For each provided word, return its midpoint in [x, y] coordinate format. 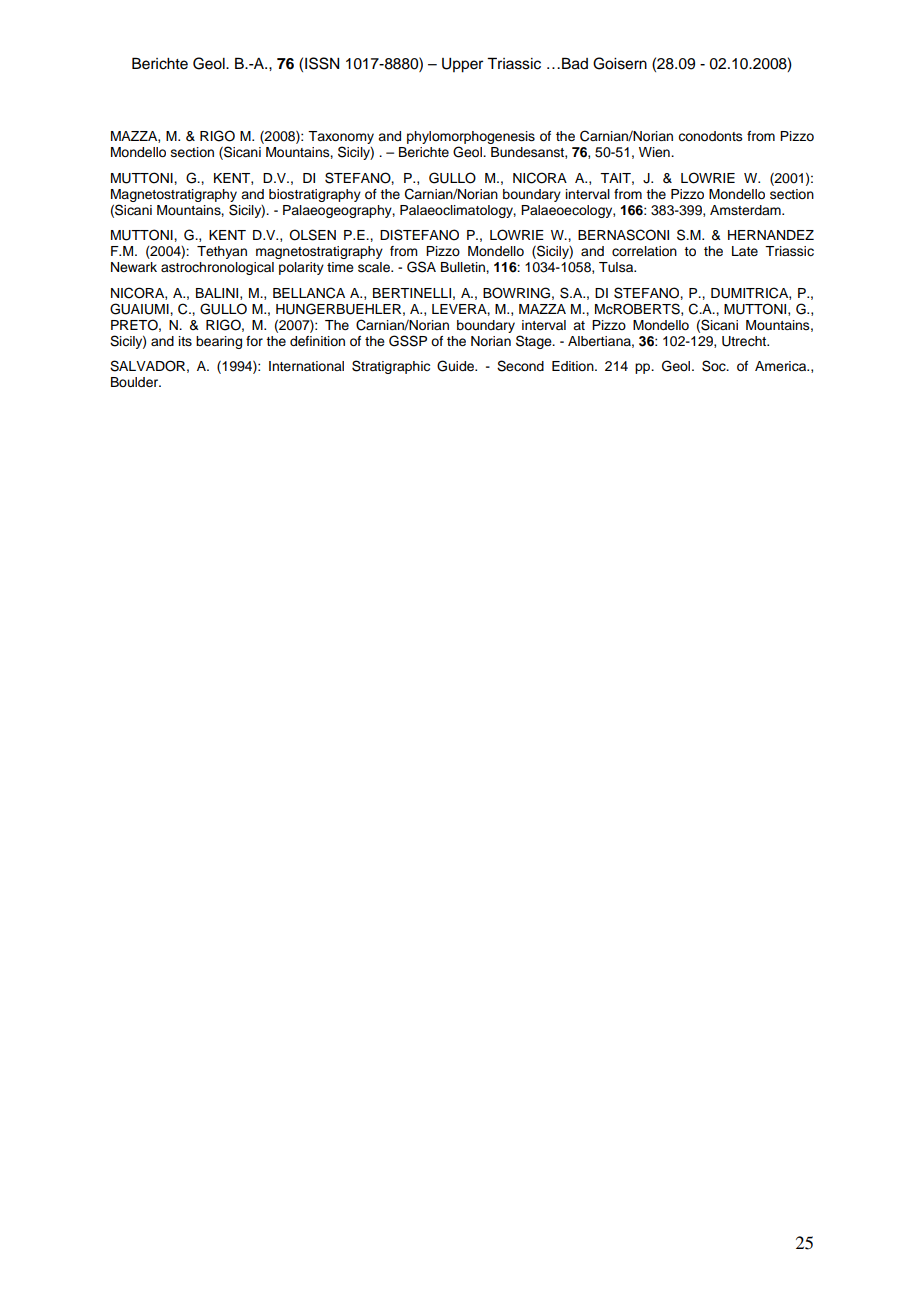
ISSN [322, 63]
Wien [655, 152]
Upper [462, 65]
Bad [575, 63]
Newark [134, 267]
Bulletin [464, 267]
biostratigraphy [315, 195]
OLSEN [312, 235]
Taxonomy [341, 137]
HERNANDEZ [771, 235]
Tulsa [617, 267]
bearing [219, 342]
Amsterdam [746, 210]
